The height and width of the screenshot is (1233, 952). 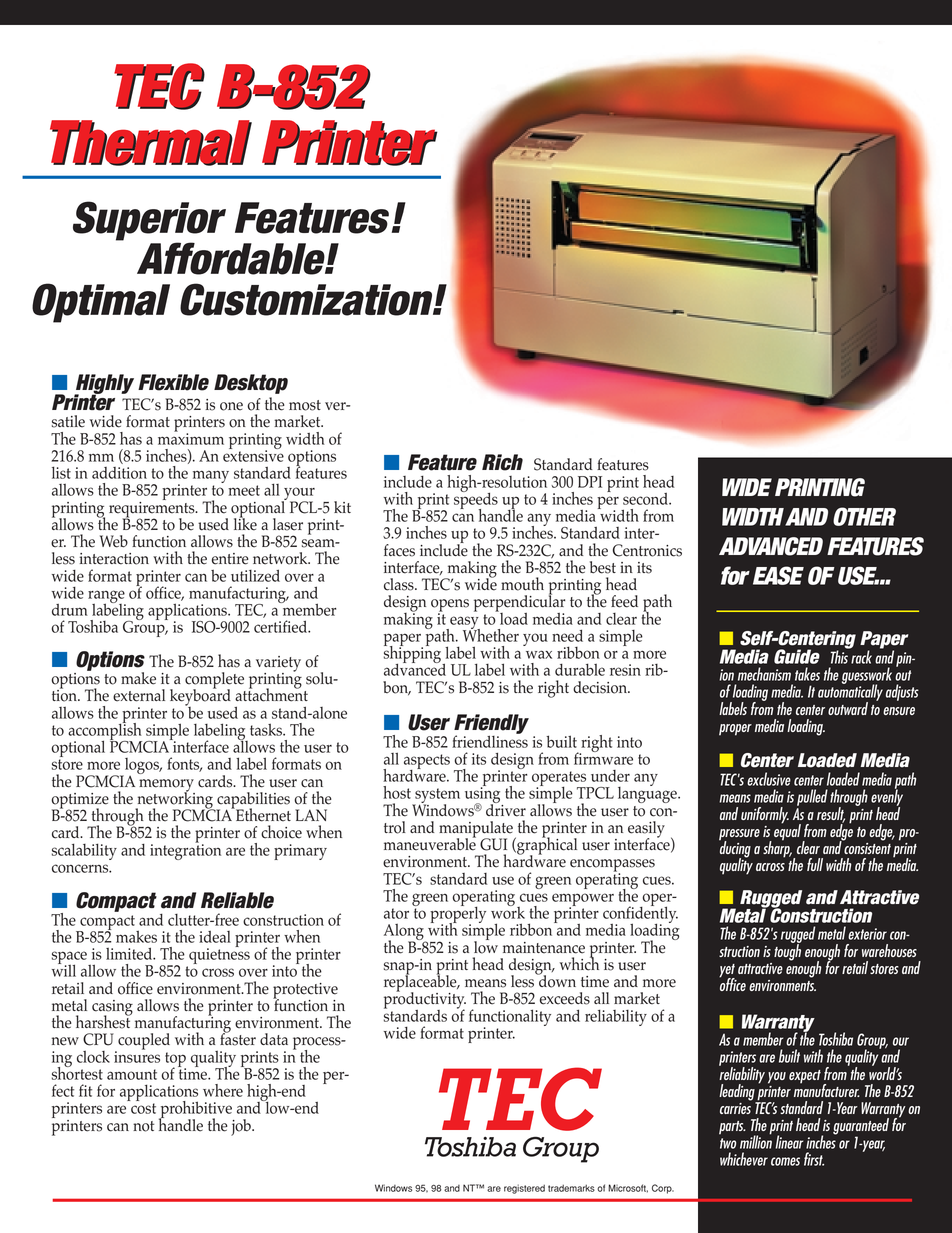 I want to click on not, so click(x=143, y=1126).
